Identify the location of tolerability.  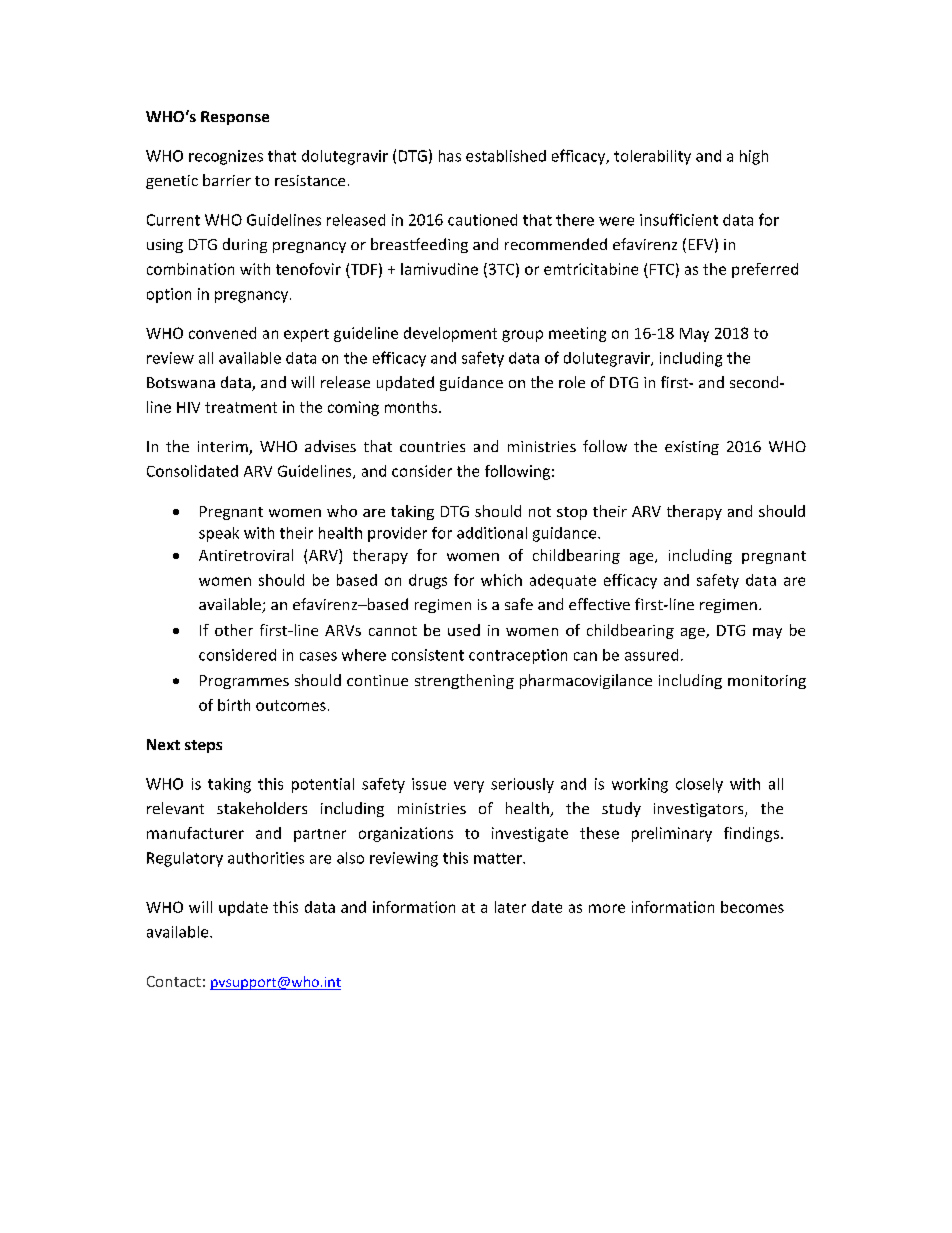
(652, 157).
